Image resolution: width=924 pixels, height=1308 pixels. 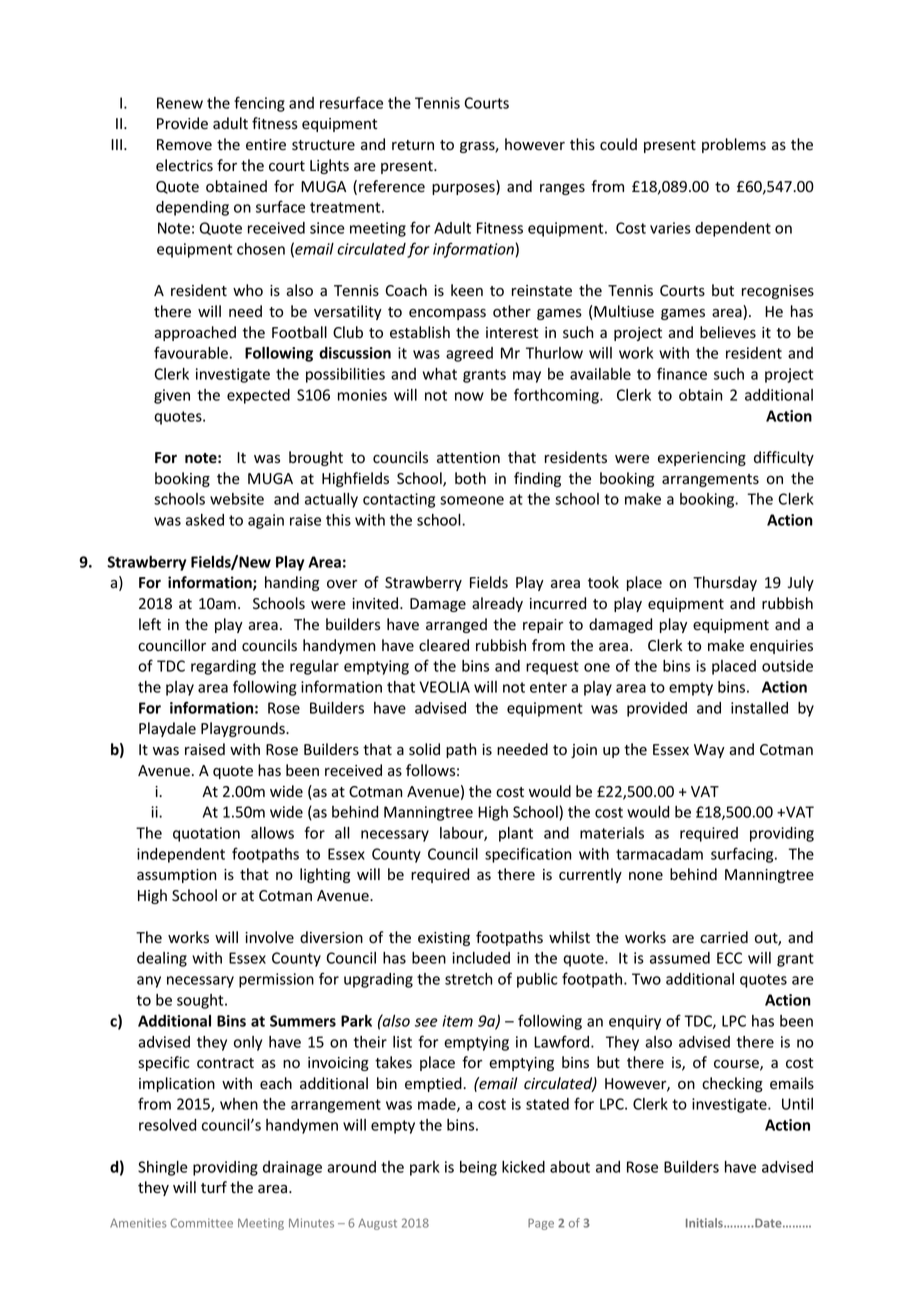 What do you see at coordinates (184, 145) in the document?
I see `Remove` at bounding box center [184, 145].
